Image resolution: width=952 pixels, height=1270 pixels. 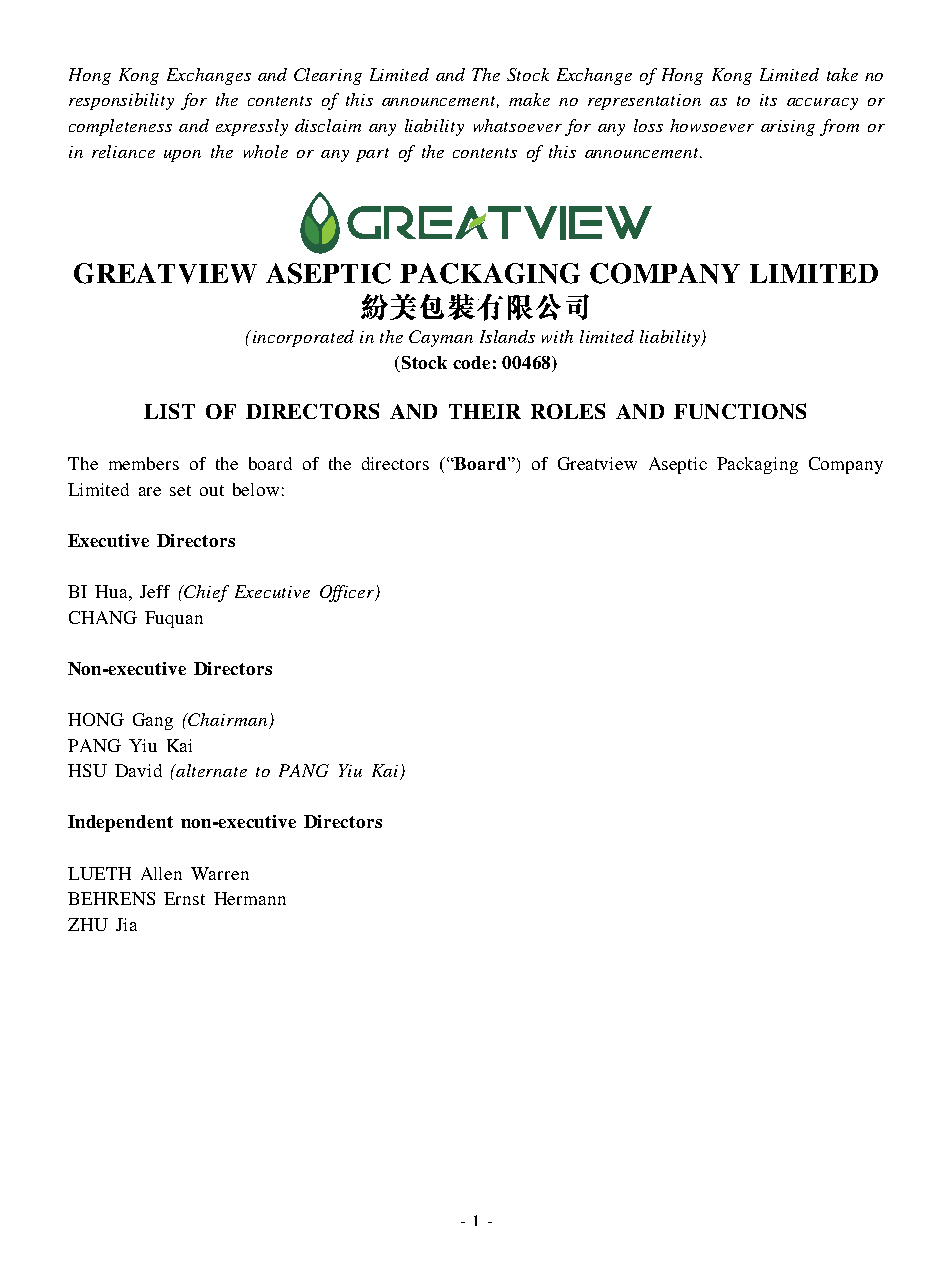 I want to click on Hermann, so click(x=250, y=898).
